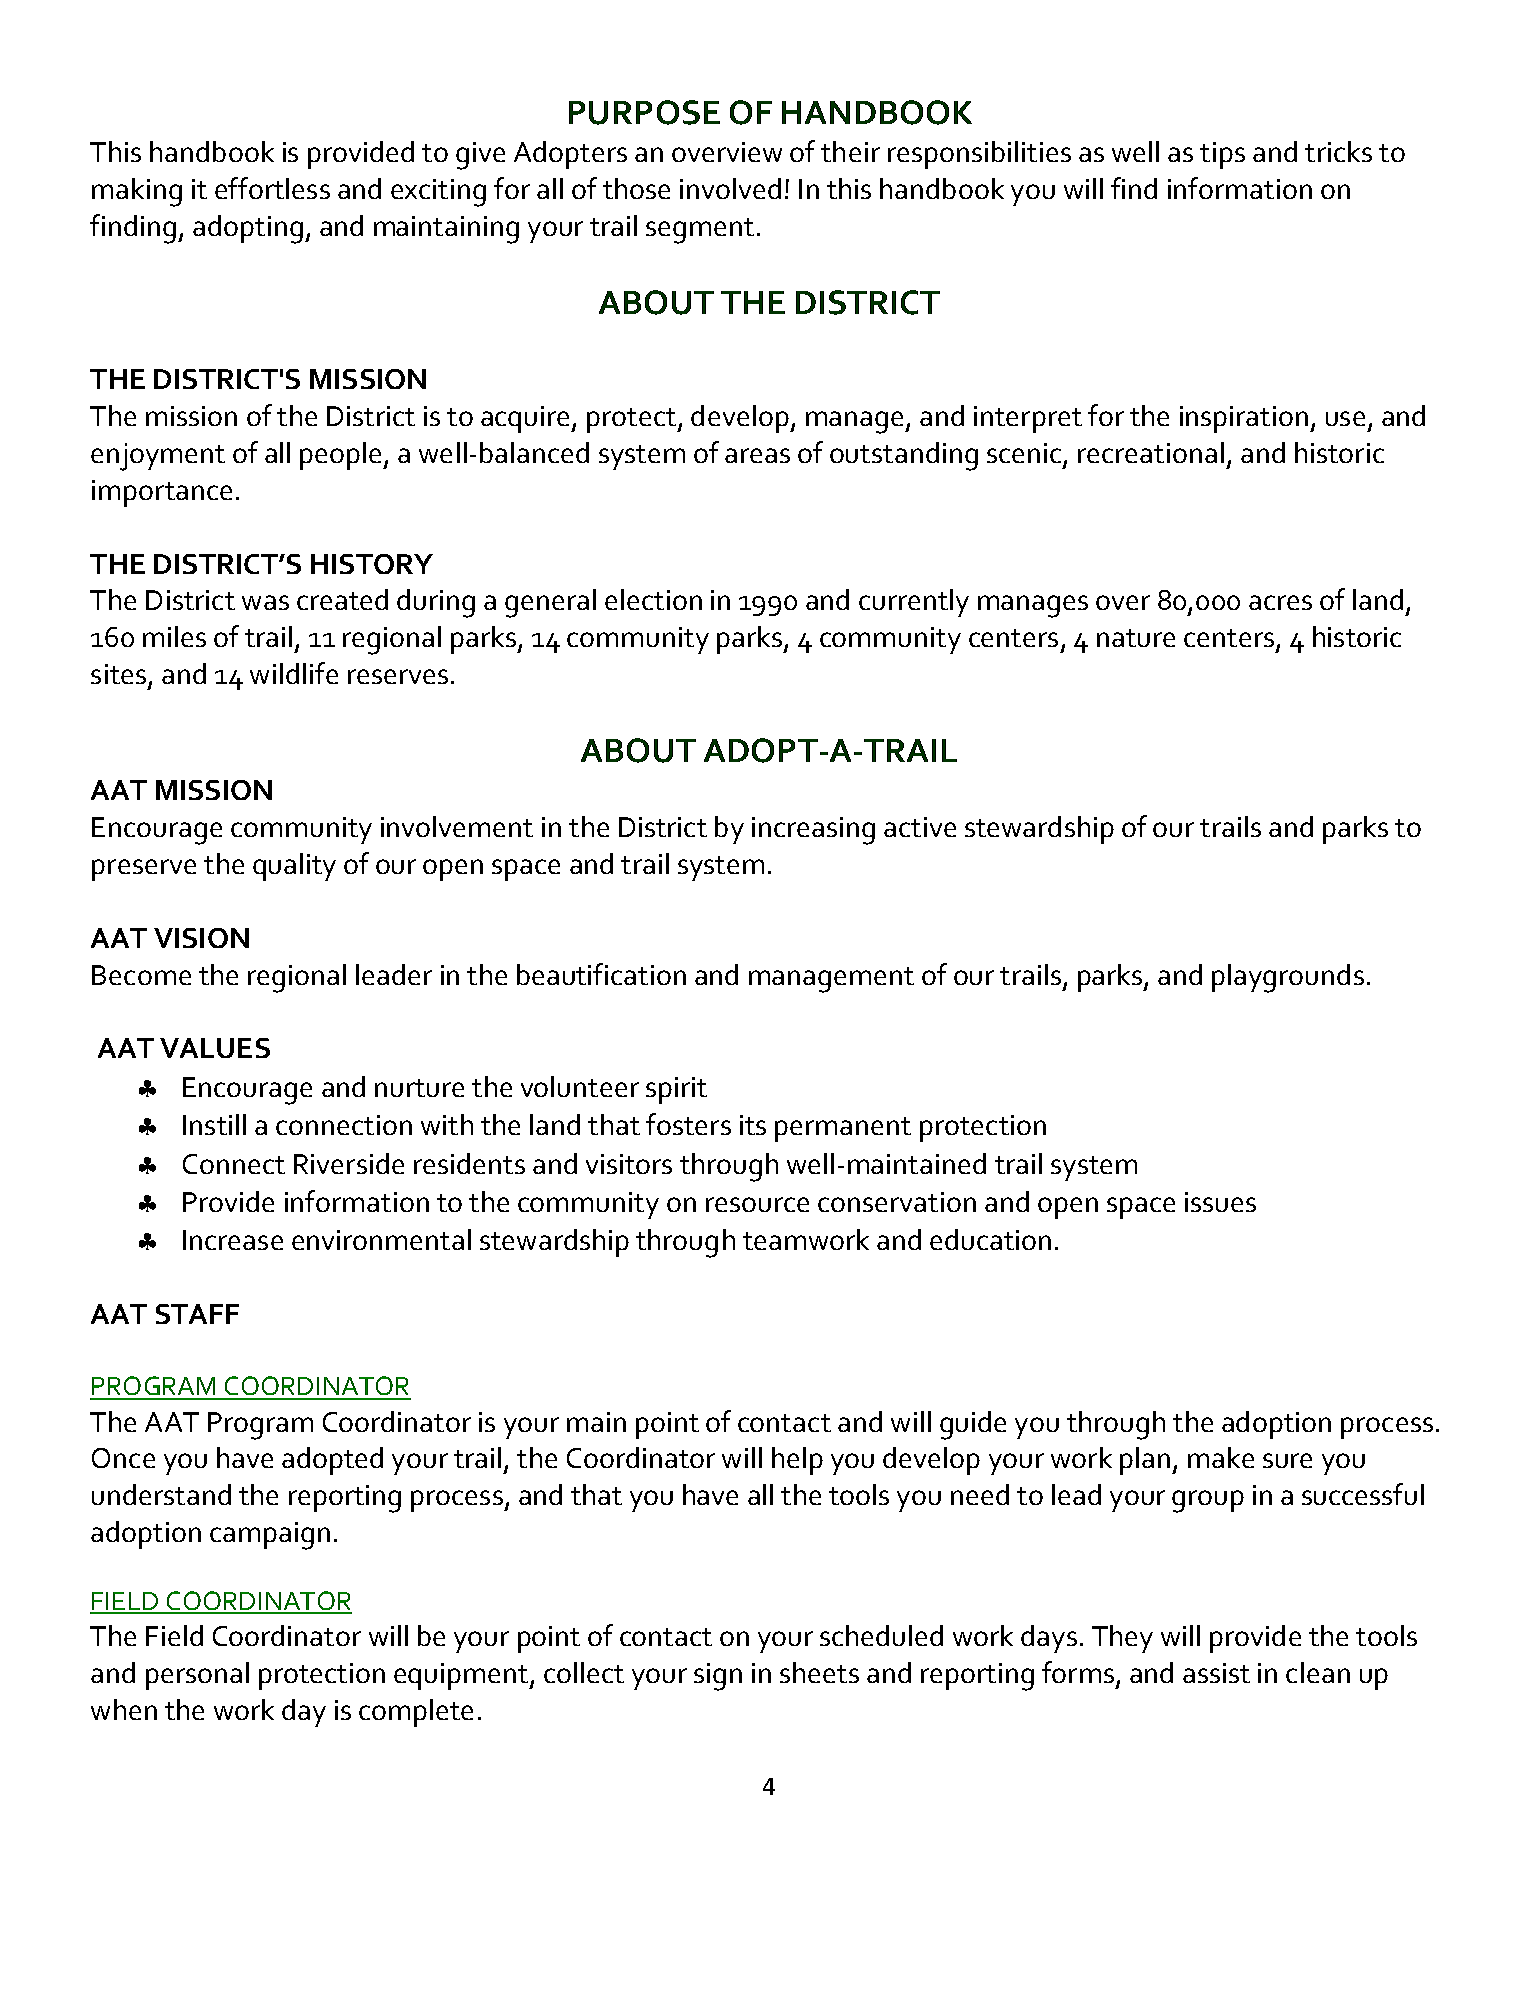 The width and height of the screenshot is (1538, 1991). Describe the element at coordinates (1288, 978) in the screenshot. I see `playgrounds` at that location.
